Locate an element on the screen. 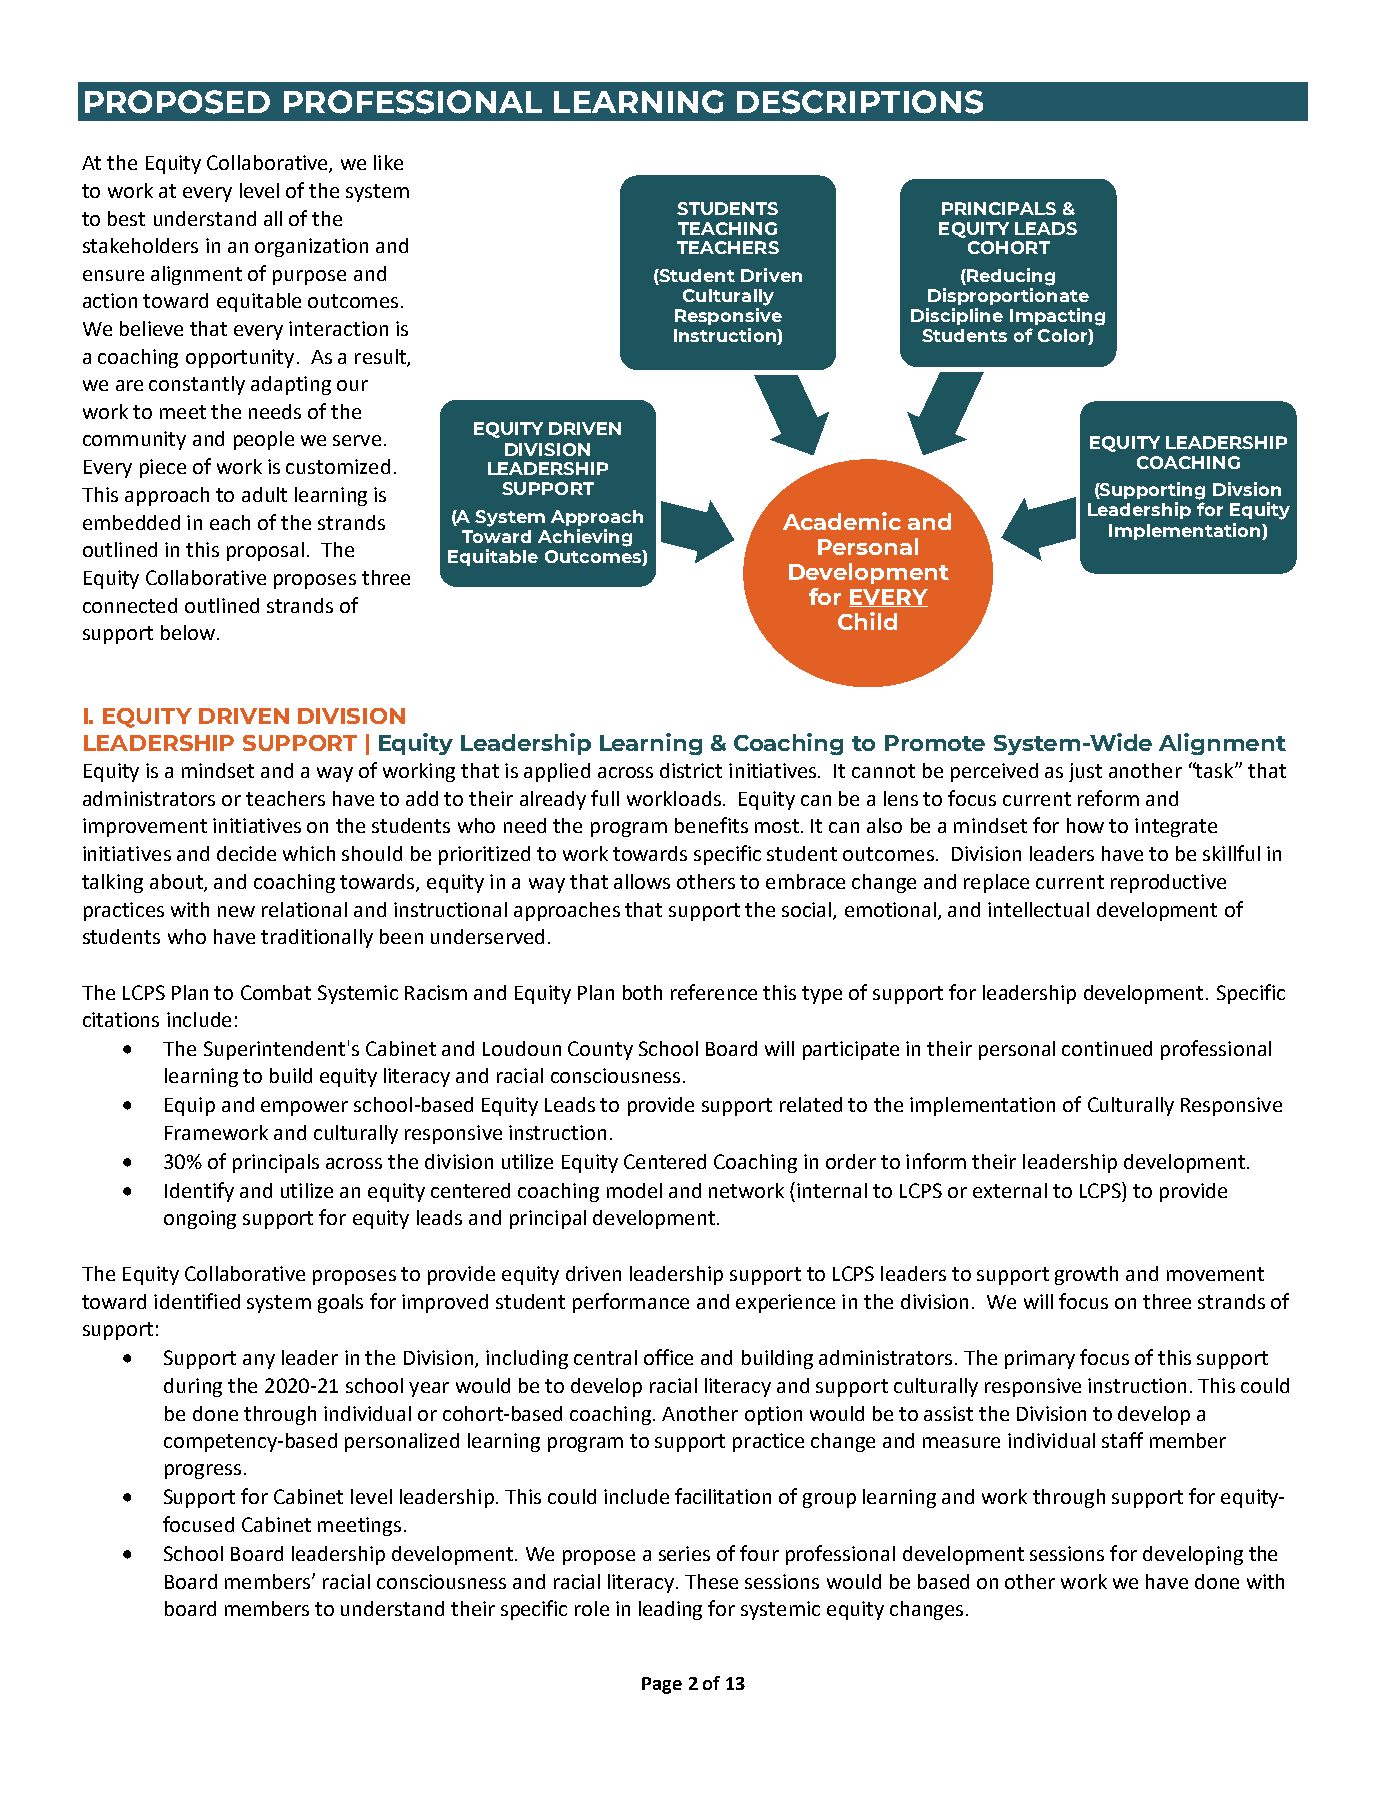  Combat is located at coordinates (276, 992).
